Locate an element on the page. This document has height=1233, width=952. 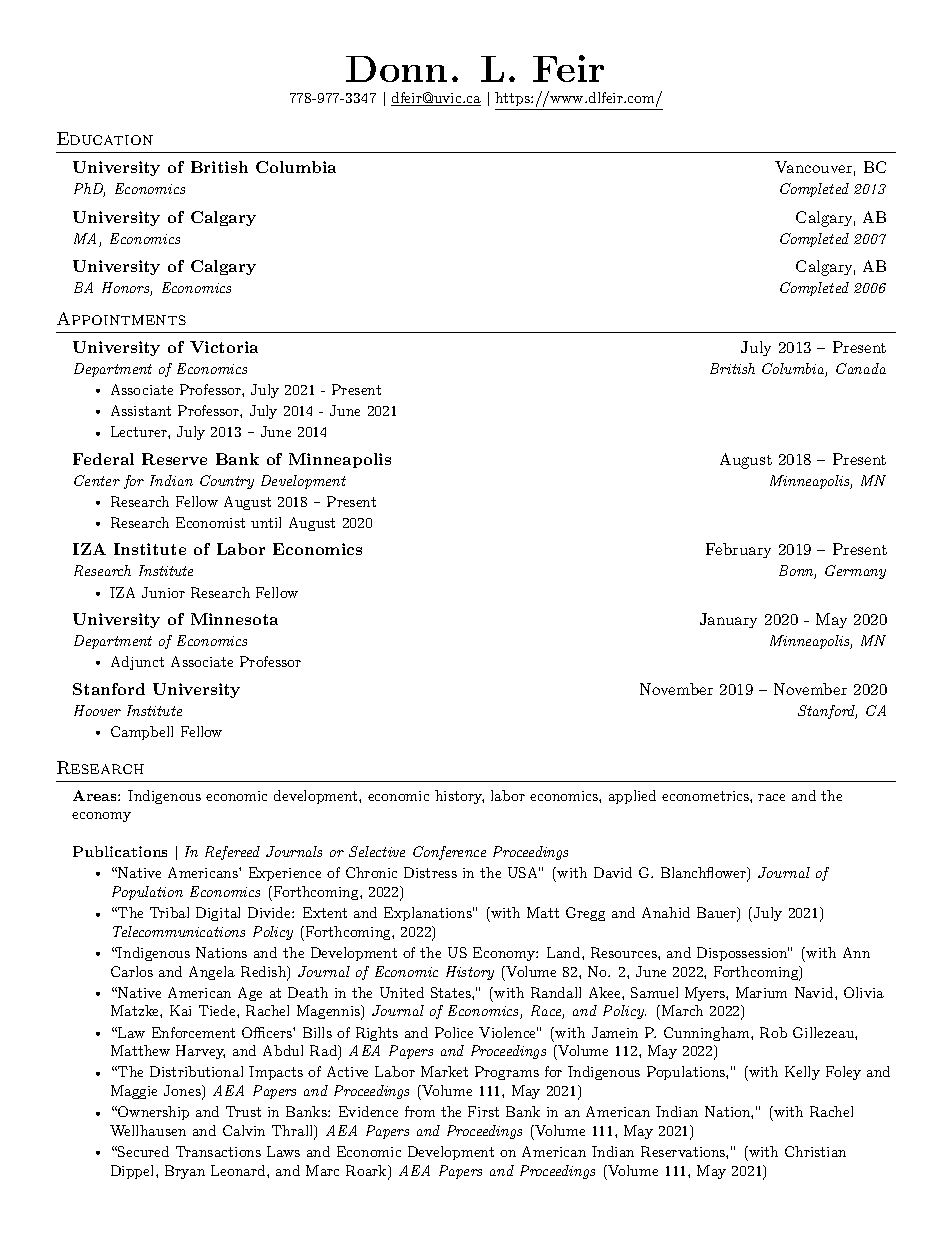
First is located at coordinates (483, 1111).
